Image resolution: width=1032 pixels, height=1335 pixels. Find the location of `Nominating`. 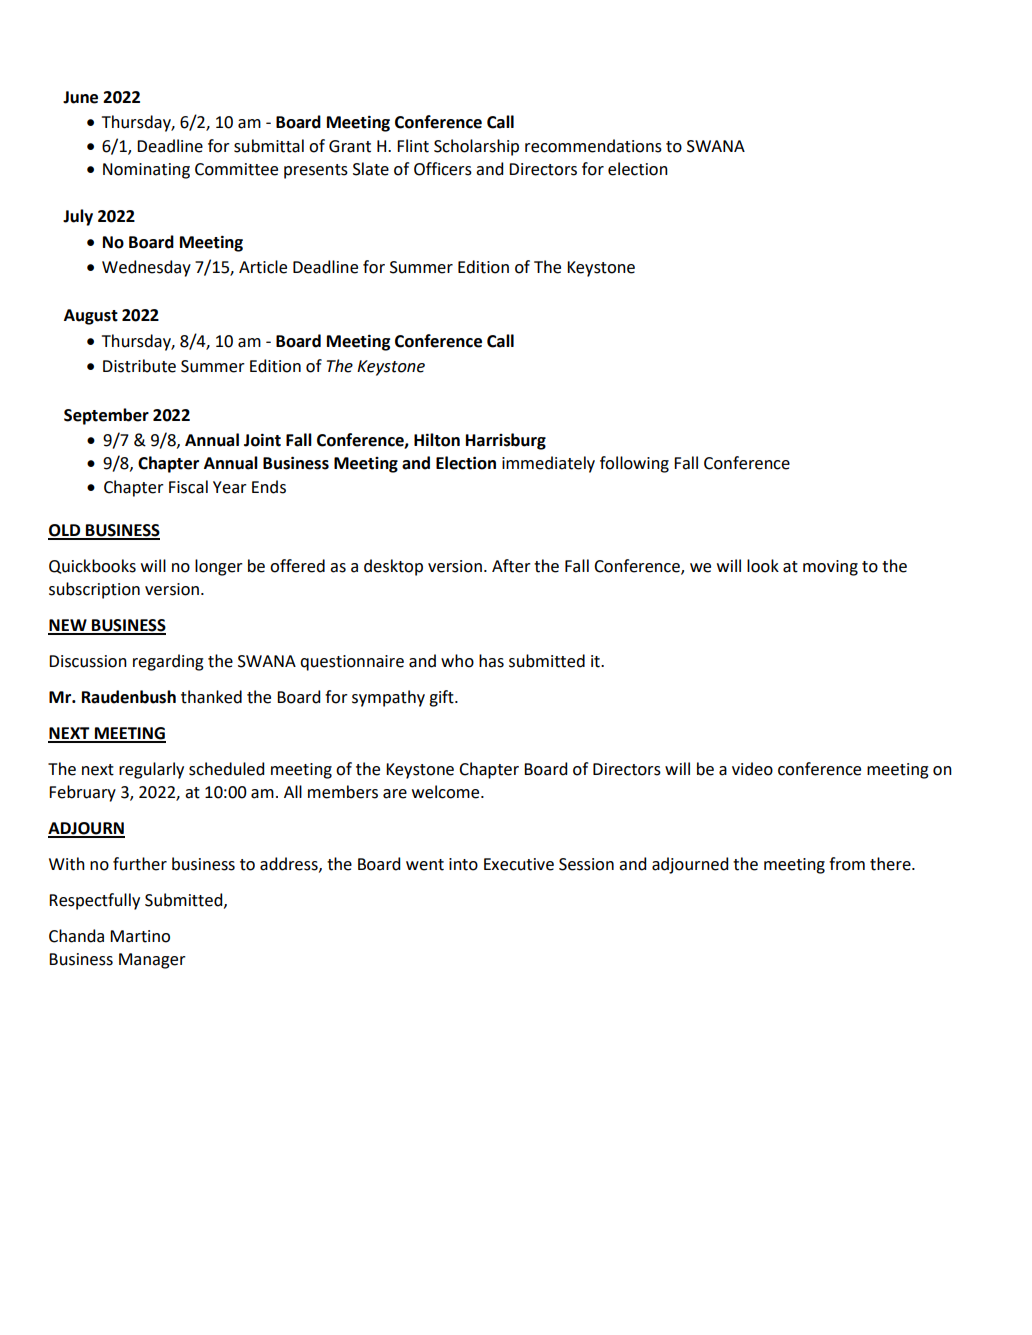

Nominating is located at coordinates (146, 171).
